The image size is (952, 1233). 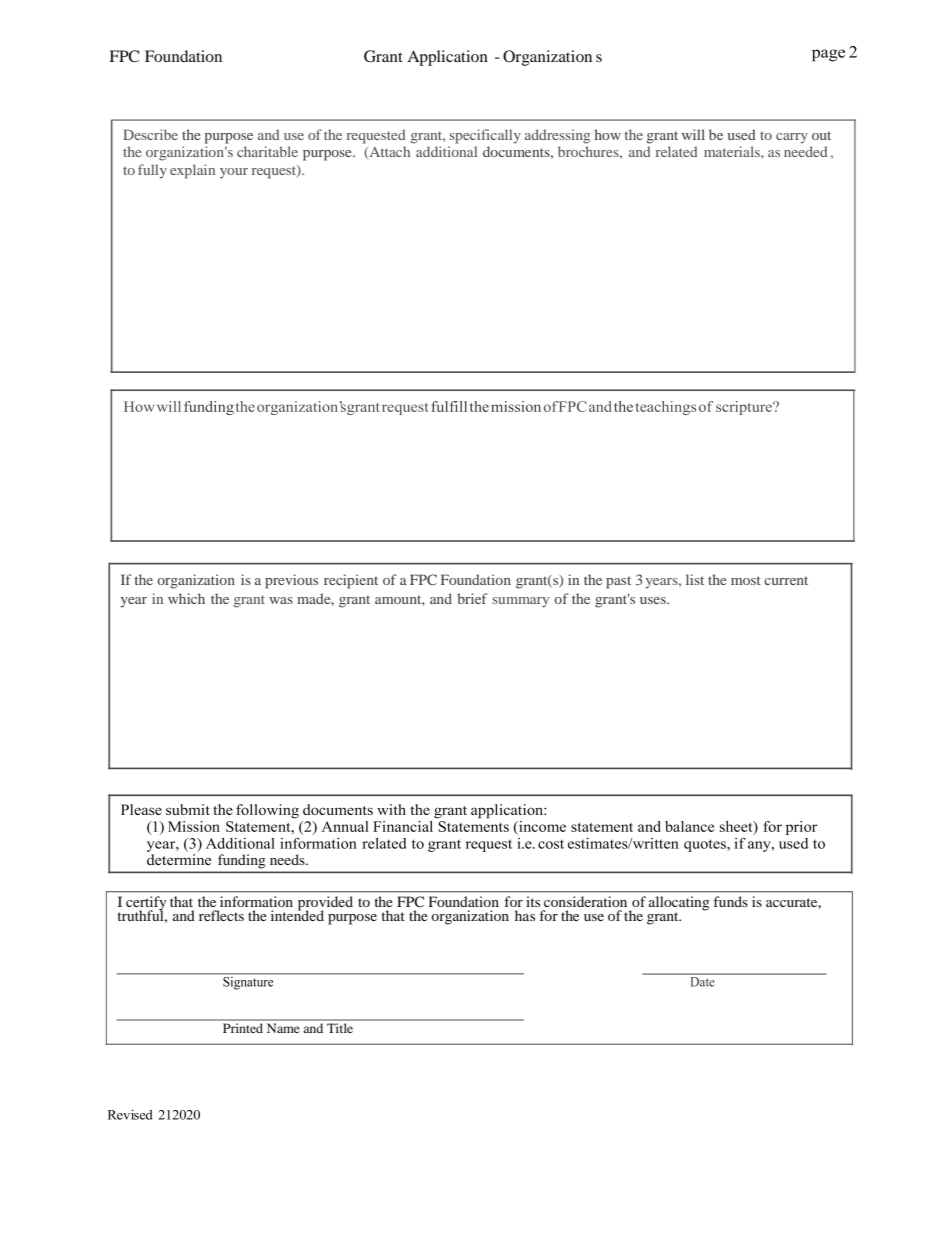 I want to click on charitable, so click(x=267, y=151).
